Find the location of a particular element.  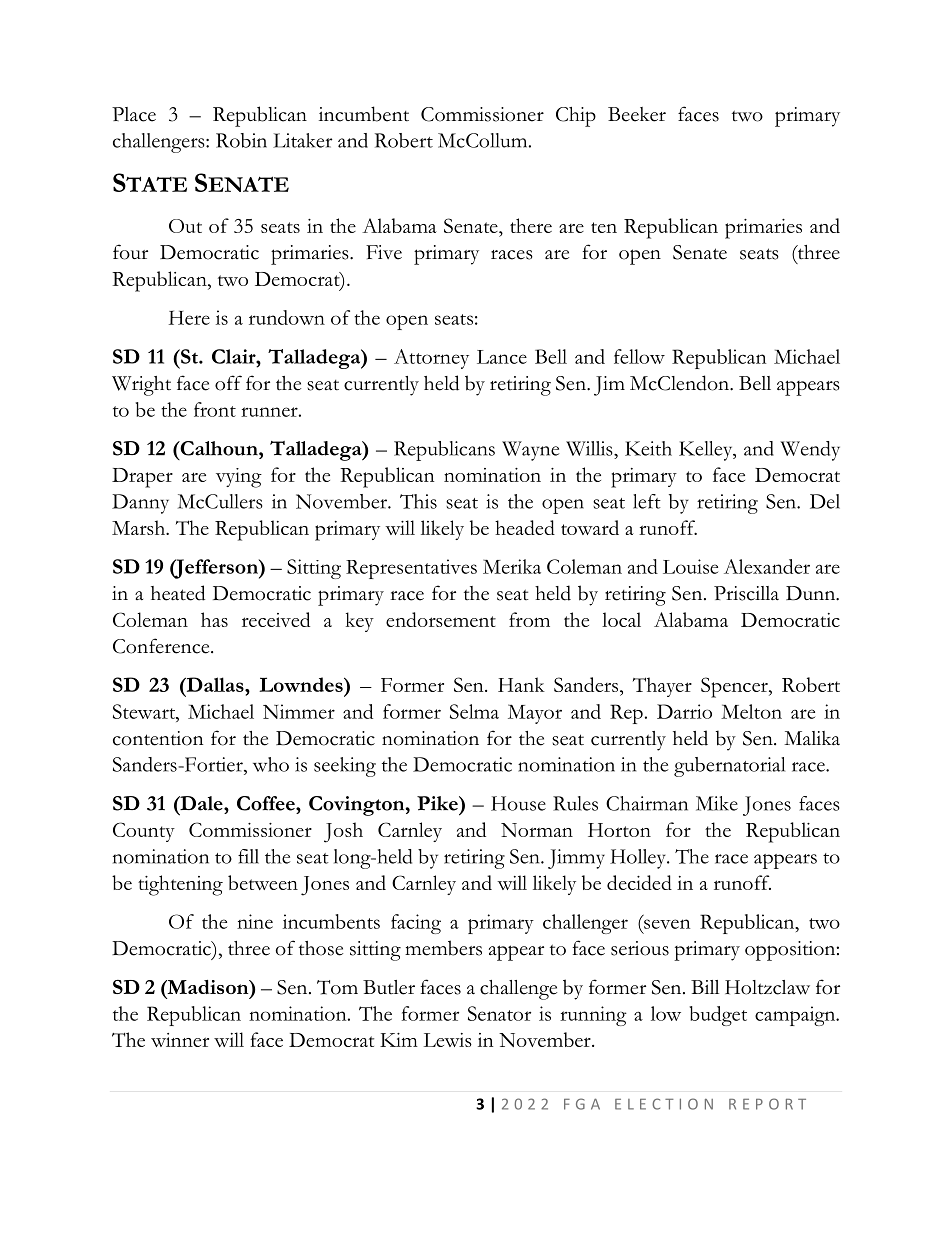

fill is located at coordinates (248, 856).
